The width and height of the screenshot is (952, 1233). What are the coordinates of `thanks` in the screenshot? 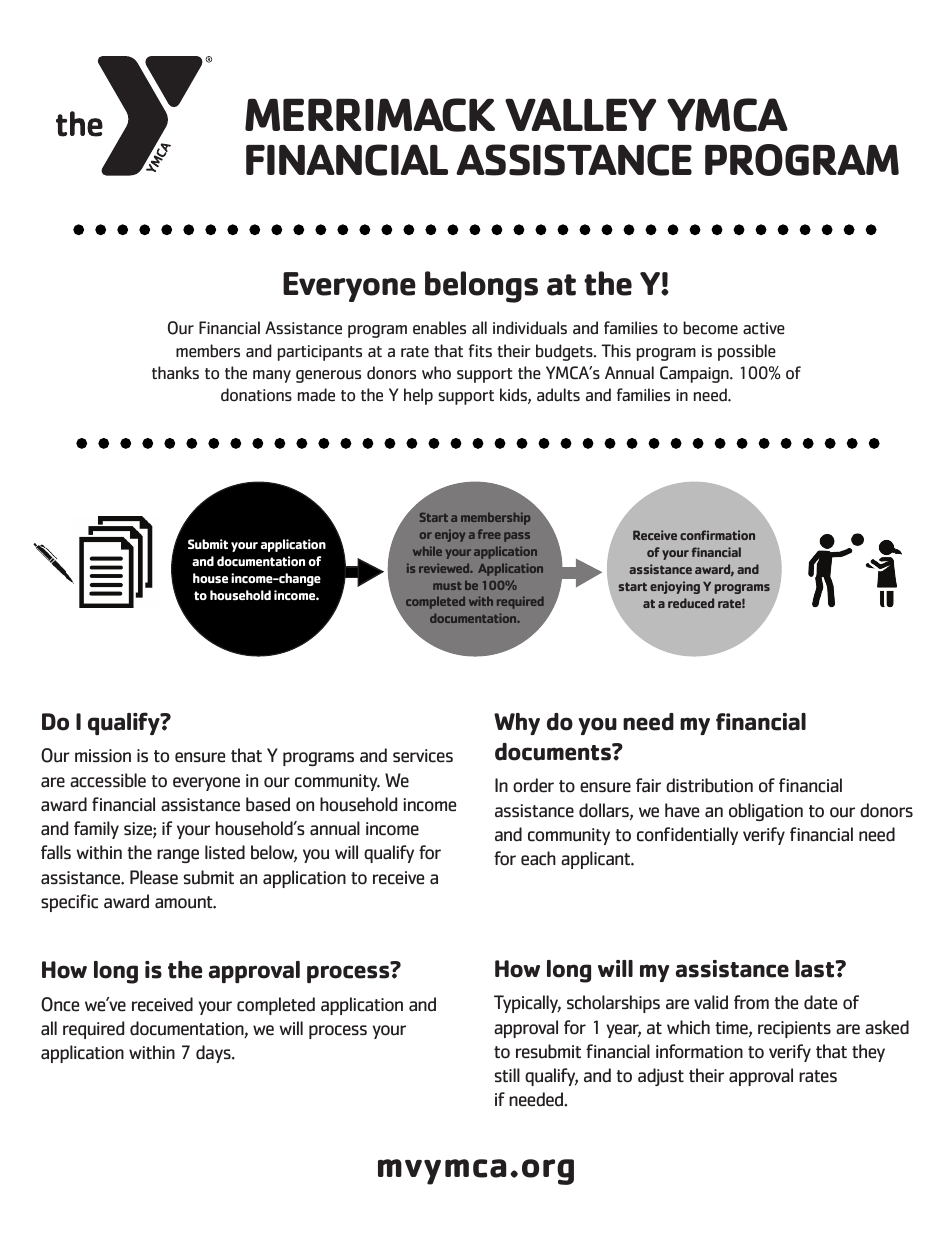 It's located at (175, 373).
